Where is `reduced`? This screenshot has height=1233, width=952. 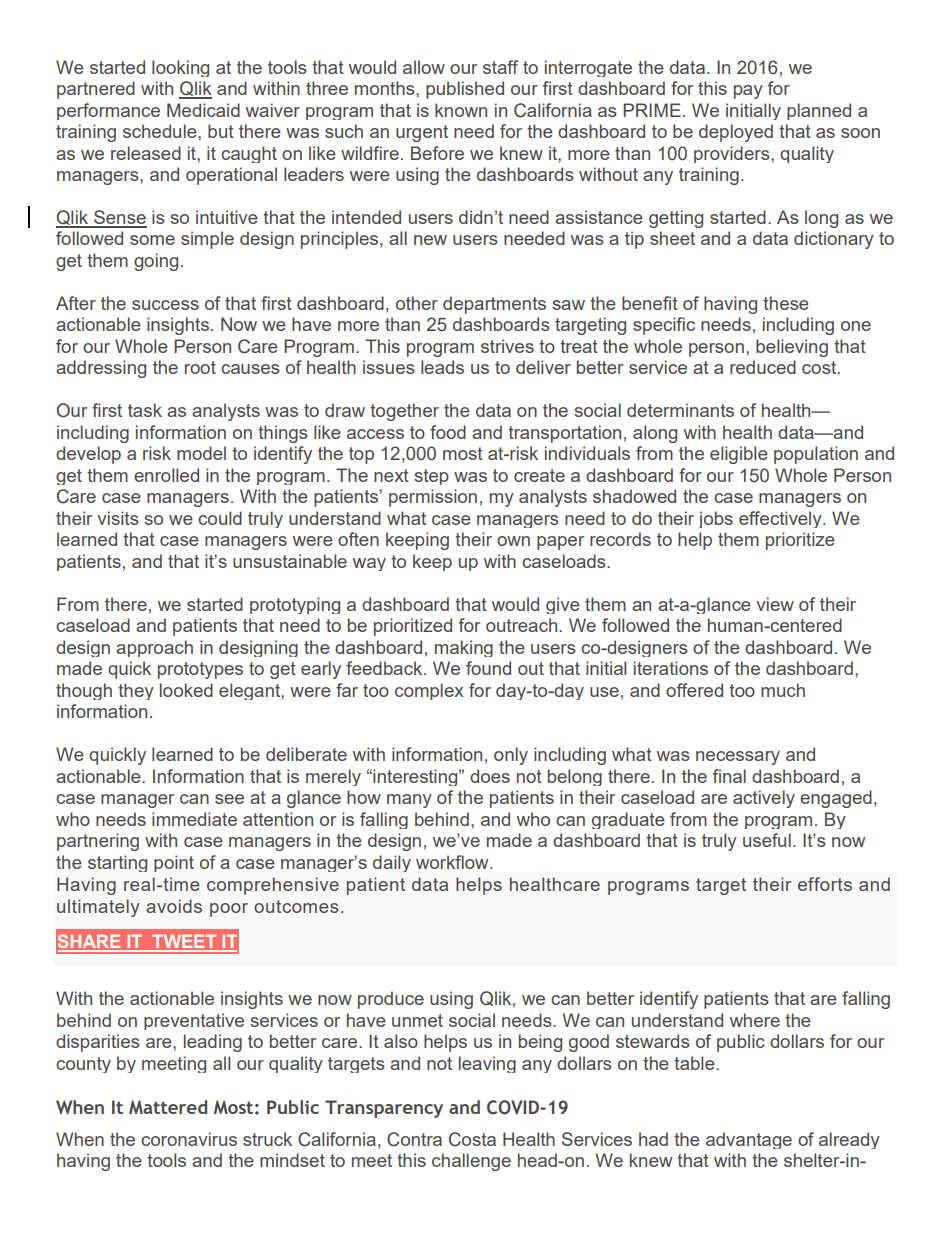 reduced is located at coordinates (763, 367).
